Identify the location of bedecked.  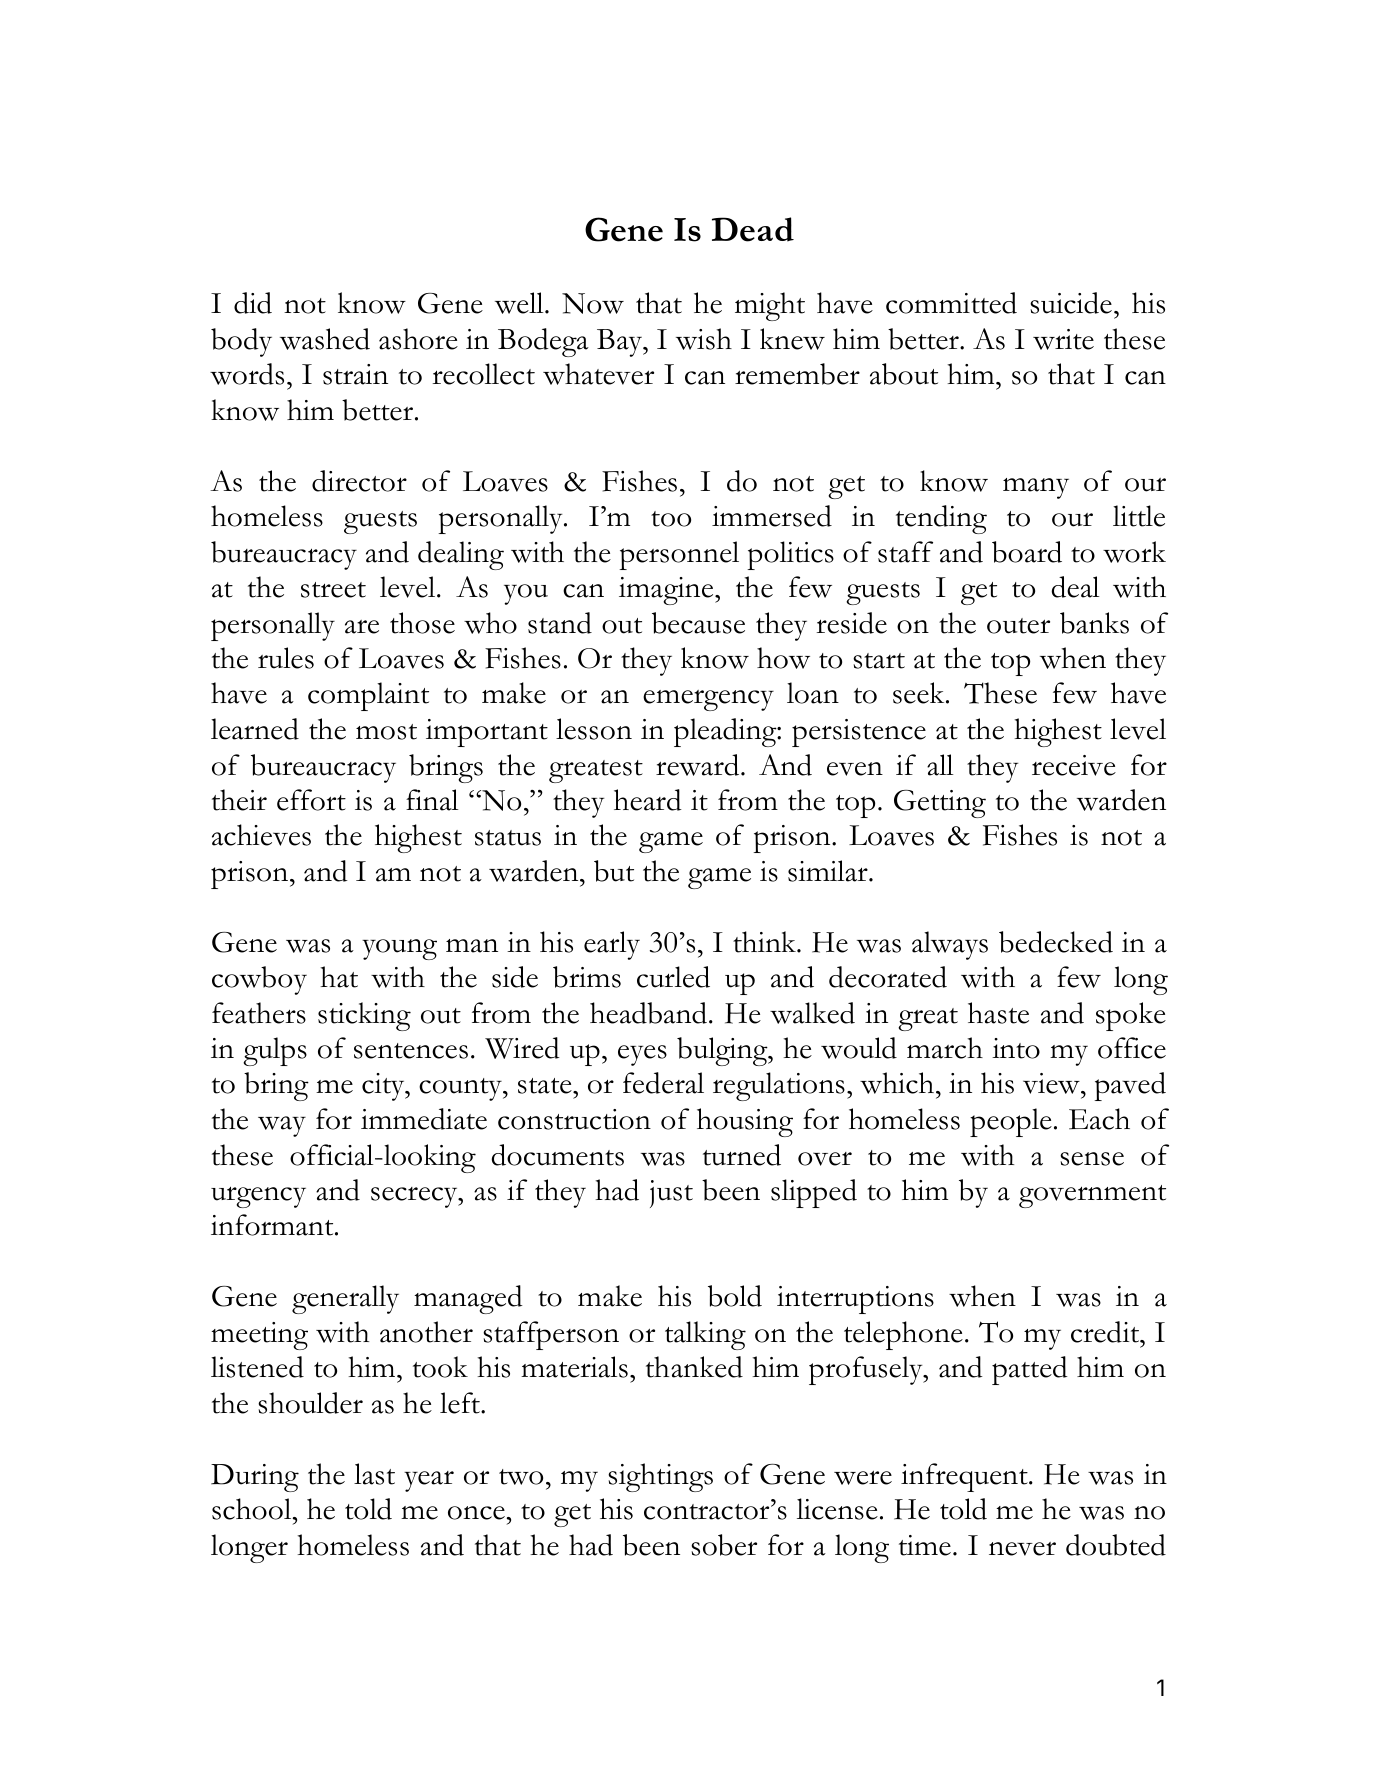
(1056, 942).
